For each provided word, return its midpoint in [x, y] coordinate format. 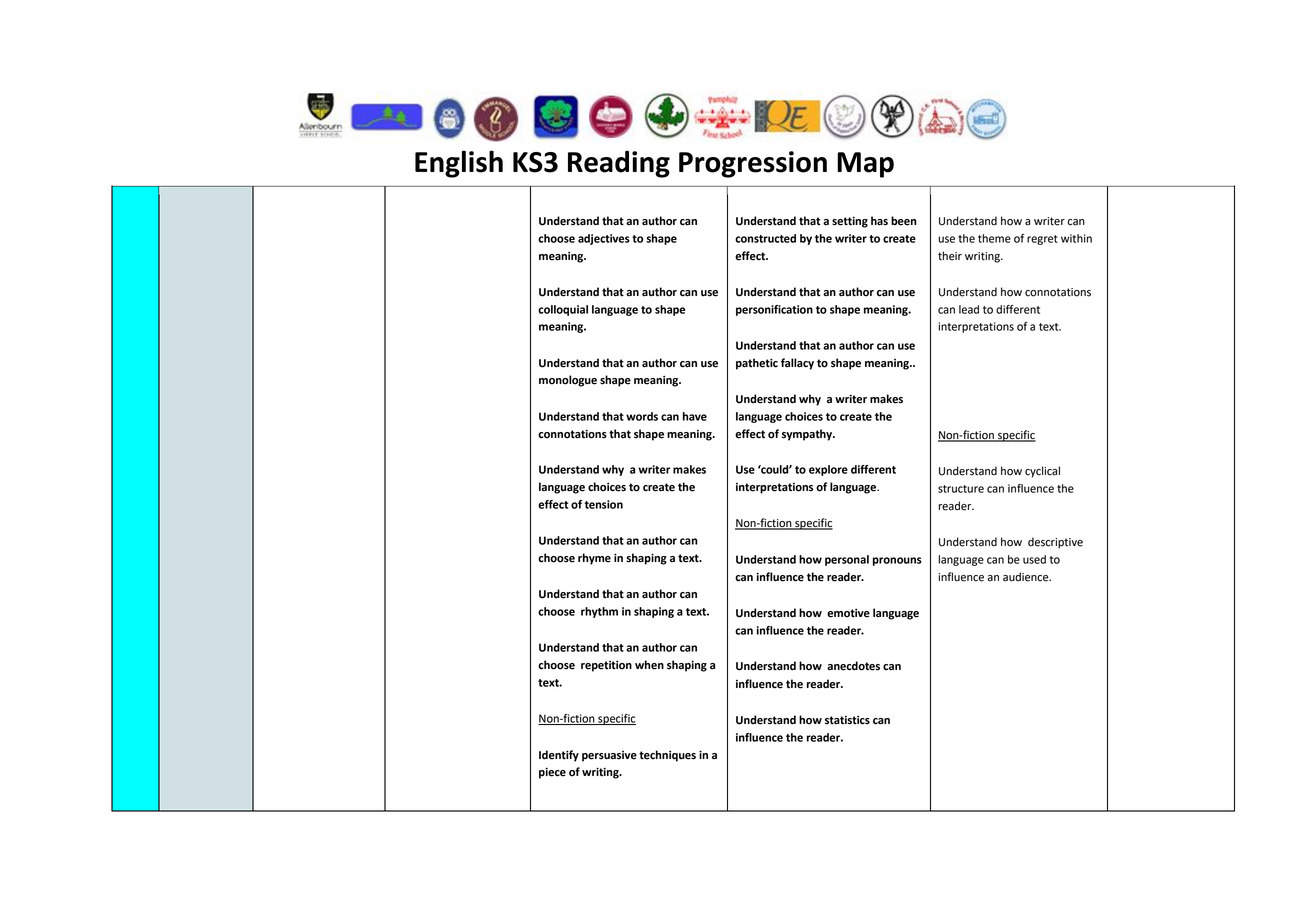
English [459, 164]
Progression [753, 164]
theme [994, 238]
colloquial [563, 310]
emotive [848, 613]
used [1034, 559]
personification [774, 310]
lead [969, 309]
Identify [559, 756]
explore [828, 470]
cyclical [1042, 472]
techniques [667, 756]
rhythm [599, 612]
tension [604, 504]
